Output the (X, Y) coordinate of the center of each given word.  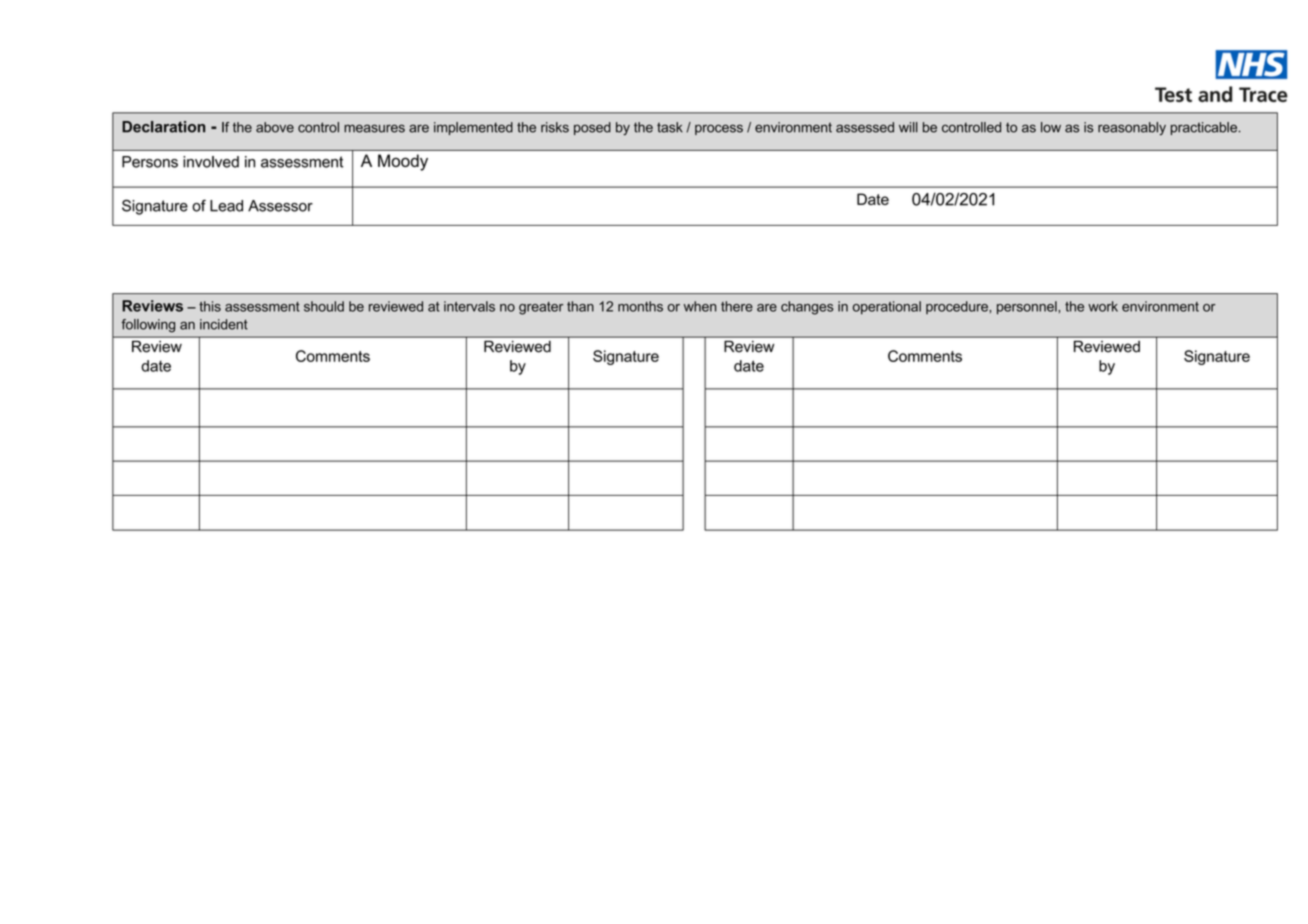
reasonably (1132, 129)
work (1103, 306)
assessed (865, 127)
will (908, 127)
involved (211, 162)
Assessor (280, 206)
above (275, 127)
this (210, 306)
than (580, 306)
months (640, 306)
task (670, 127)
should (324, 306)
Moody (403, 162)
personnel (1028, 308)
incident (224, 324)
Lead (226, 206)
